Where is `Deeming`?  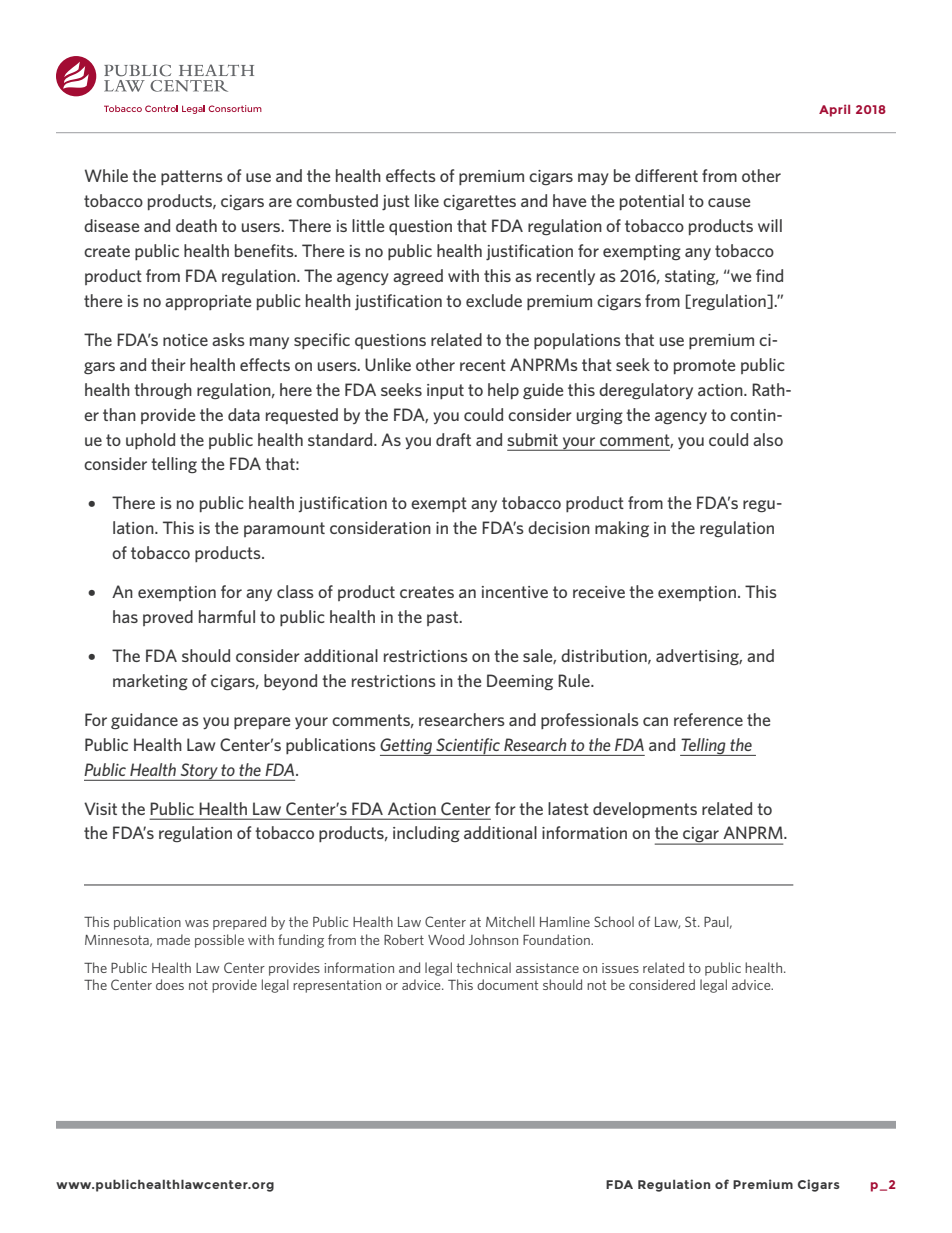
Deeming is located at coordinates (520, 682).
